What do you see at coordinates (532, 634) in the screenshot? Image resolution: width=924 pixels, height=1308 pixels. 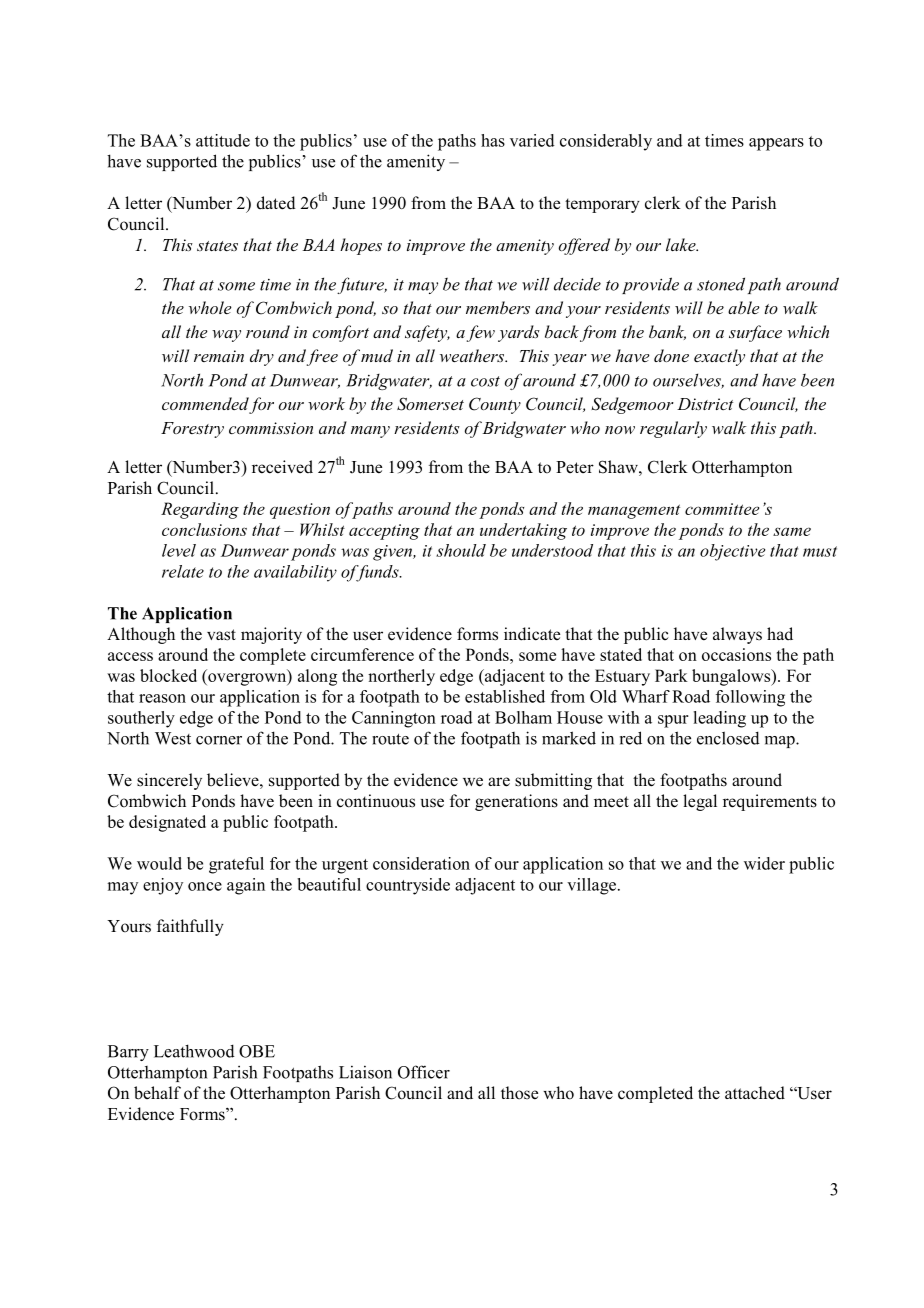 I see `indicate` at bounding box center [532, 634].
